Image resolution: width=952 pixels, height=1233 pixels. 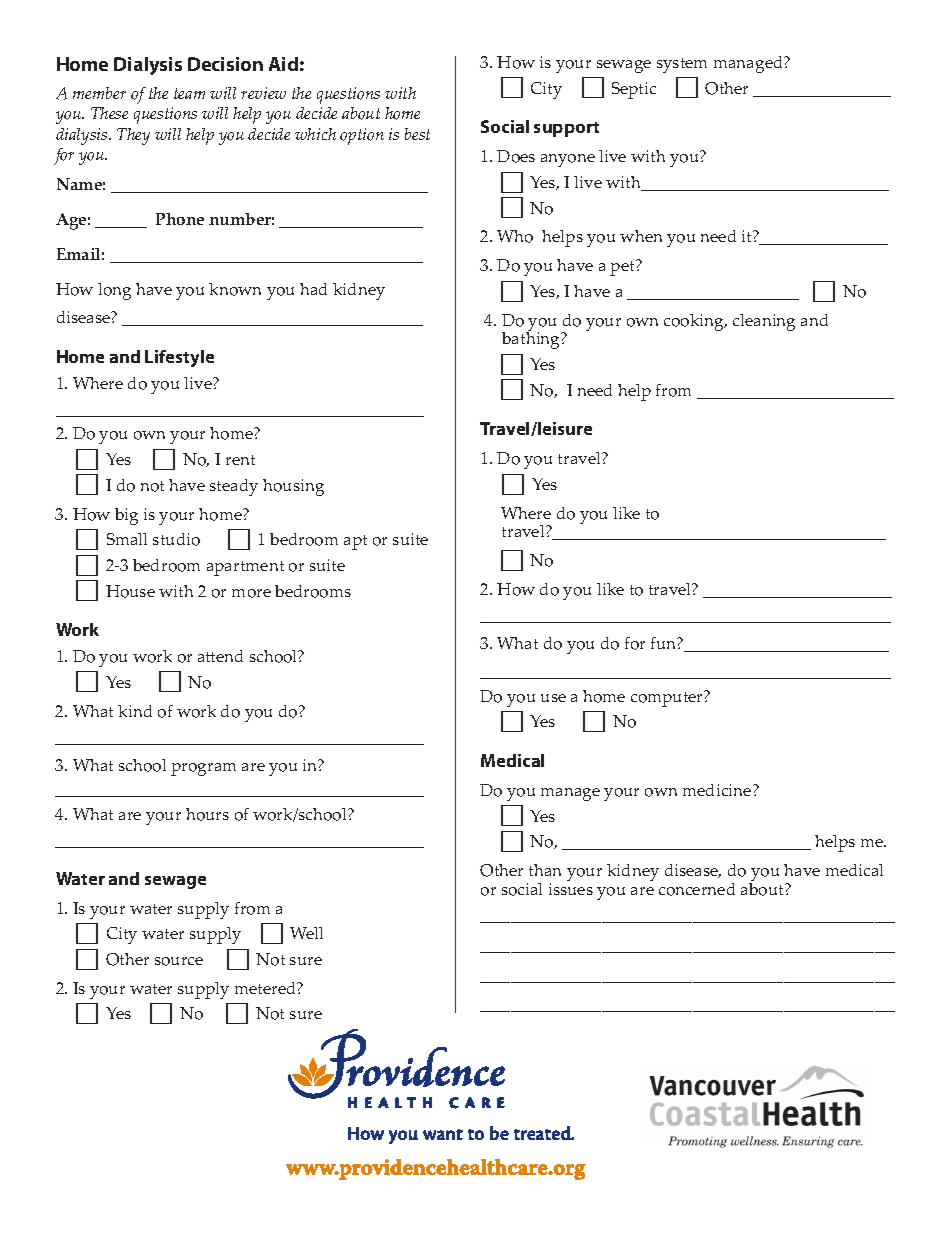 What do you see at coordinates (417, 134) in the image?
I see `best` at bounding box center [417, 134].
